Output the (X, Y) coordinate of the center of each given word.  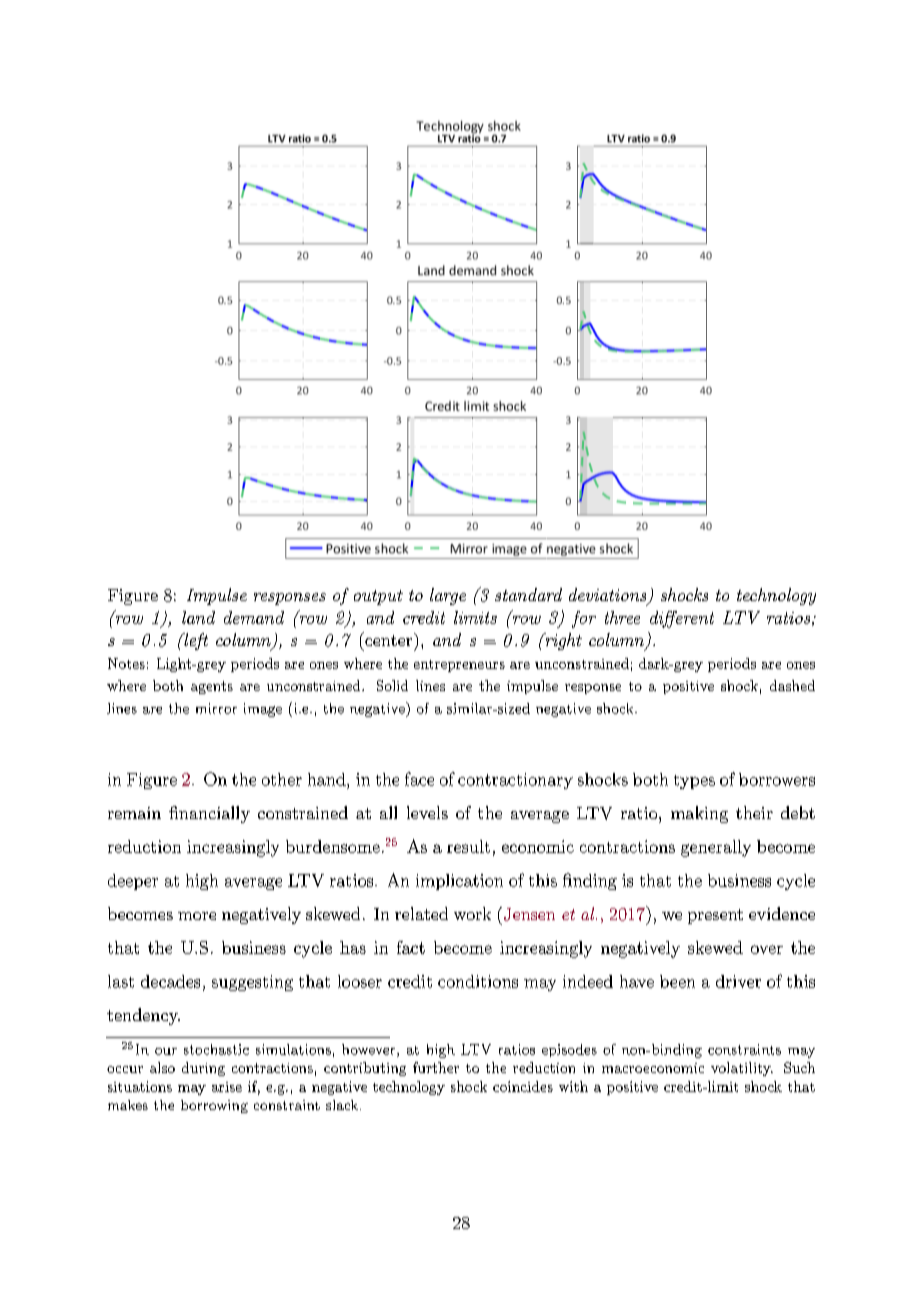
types (694, 782)
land (198, 617)
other (282, 779)
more (197, 916)
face (419, 779)
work (472, 913)
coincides (523, 1086)
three (622, 617)
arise (227, 1087)
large (448, 596)
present (715, 916)
